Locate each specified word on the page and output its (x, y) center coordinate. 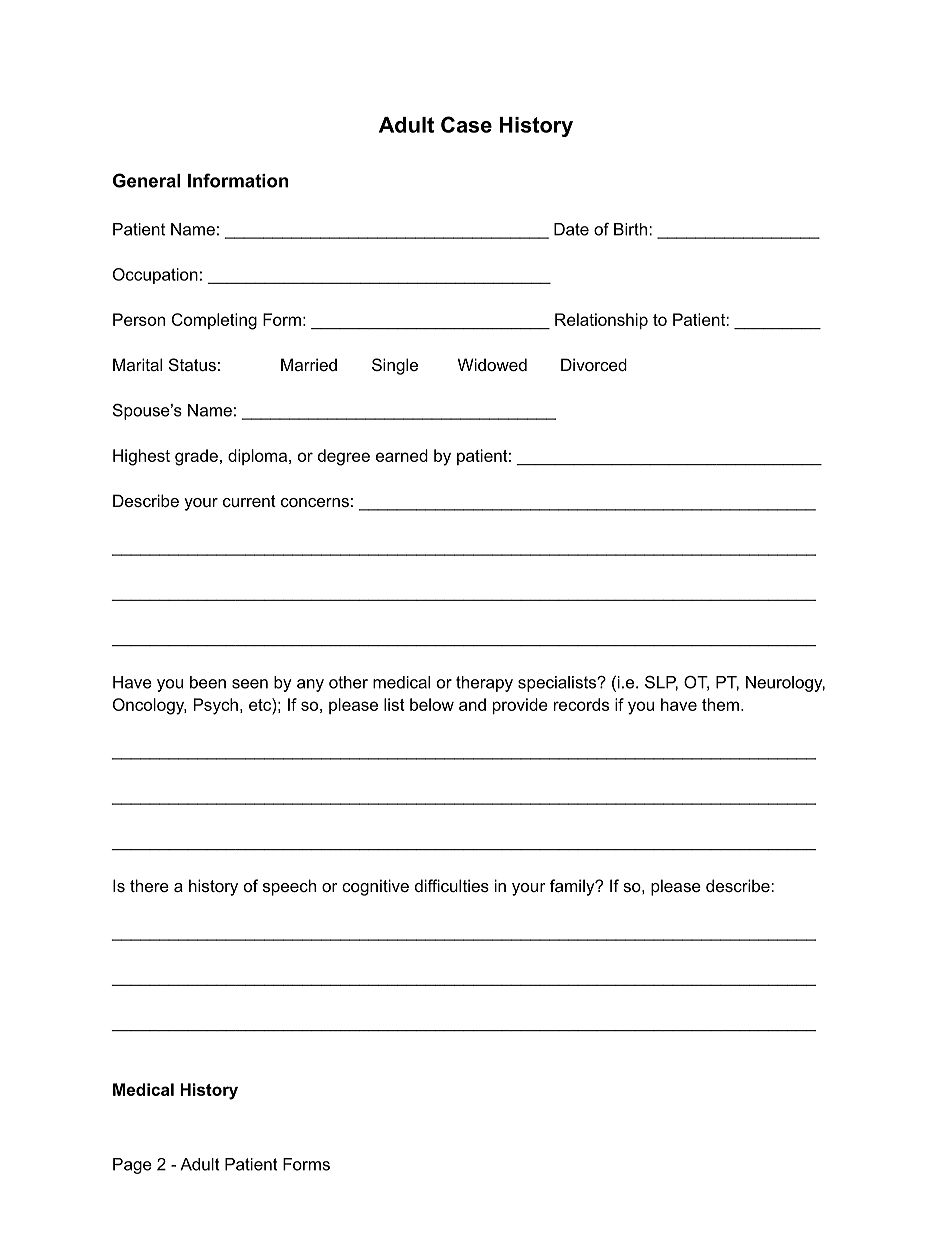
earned (402, 455)
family (573, 887)
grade (196, 457)
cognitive (375, 887)
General (146, 180)
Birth (632, 229)
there (149, 885)
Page (132, 1166)
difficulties (452, 885)
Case (466, 124)
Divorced (594, 364)
